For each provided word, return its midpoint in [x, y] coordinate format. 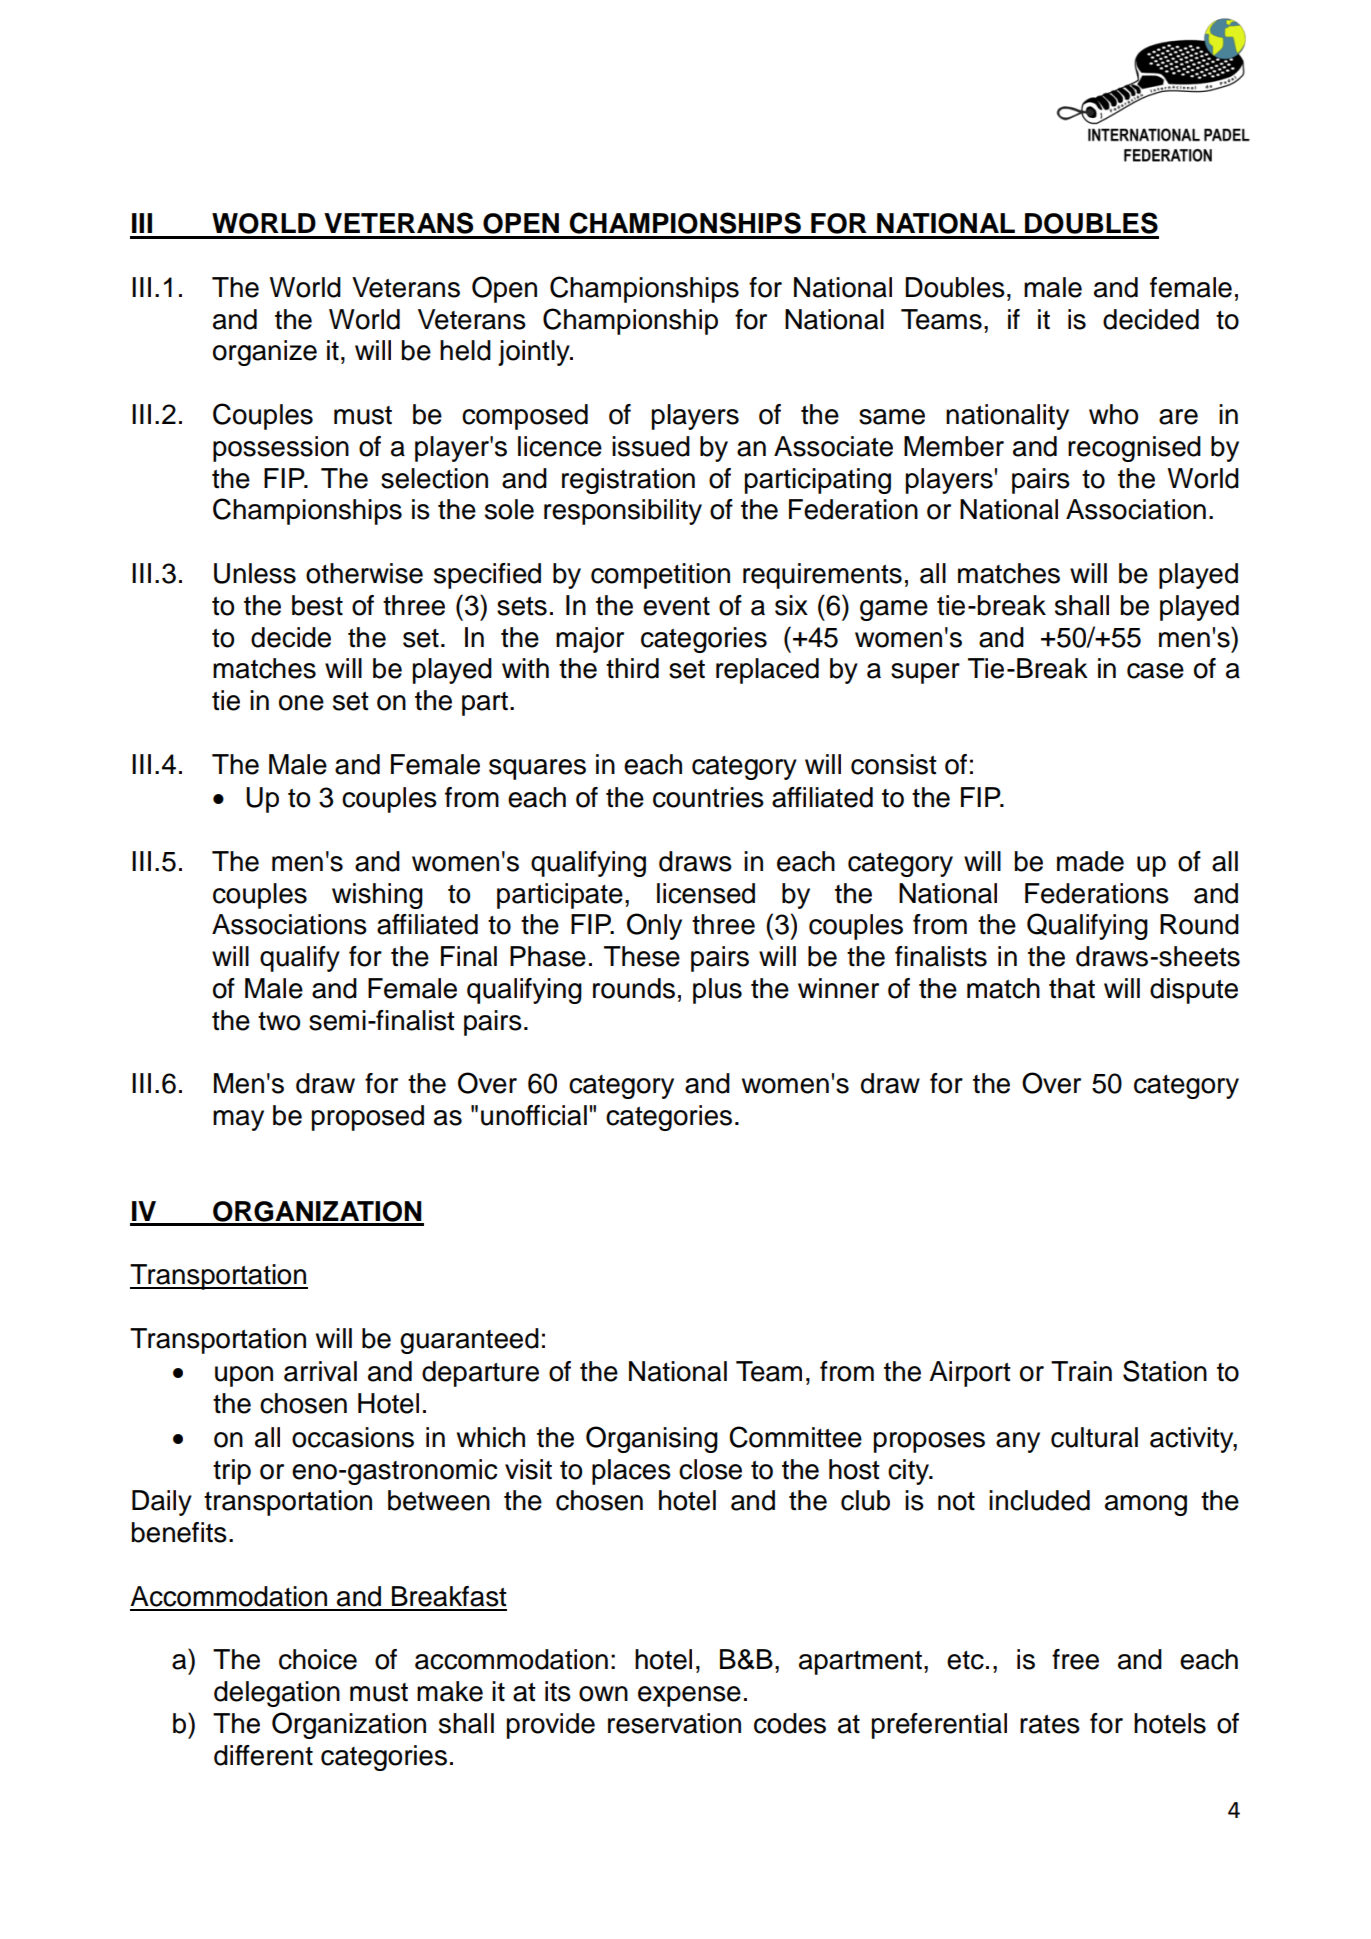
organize [265, 353]
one [301, 703]
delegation [277, 1694]
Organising [652, 1439]
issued [651, 446]
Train [1081, 1371]
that [1072, 988]
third [632, 668]
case [1155, 671]
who [1113, 414]
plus [717, 991]
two [279, 1021]
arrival [320, 1371]
